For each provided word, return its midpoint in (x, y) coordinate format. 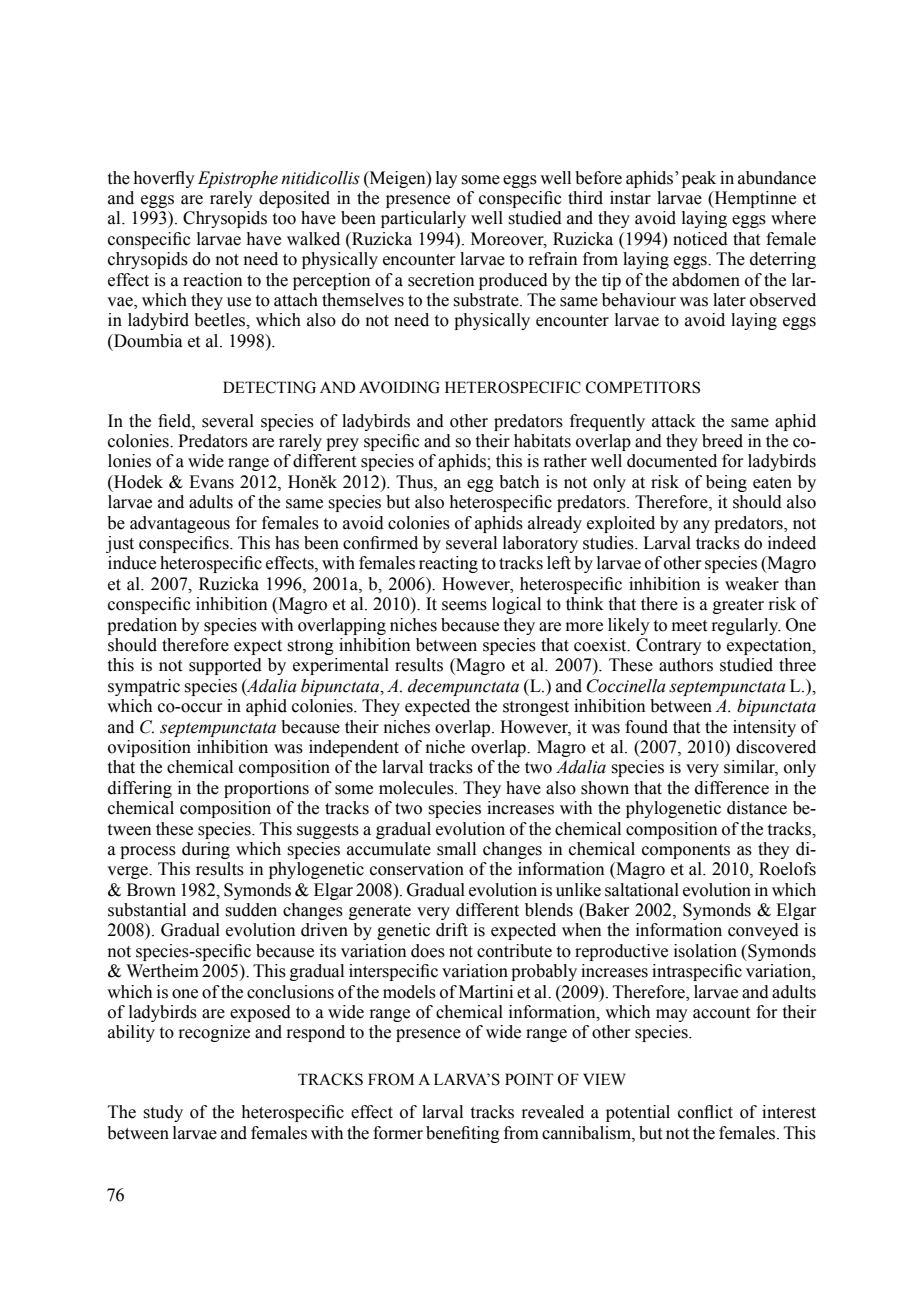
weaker (752, 584)
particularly (423, 219)
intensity (764, 728)
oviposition (149, 748)
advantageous (180, 524)
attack (674, 421)
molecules (417, 788)
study (163, 1113)
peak (699, 179)
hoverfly (164, 179)
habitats (542, 441)
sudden (251, 910)
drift (452, 930)
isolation (705, 951)
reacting (448, 564)
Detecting (269, 387)
